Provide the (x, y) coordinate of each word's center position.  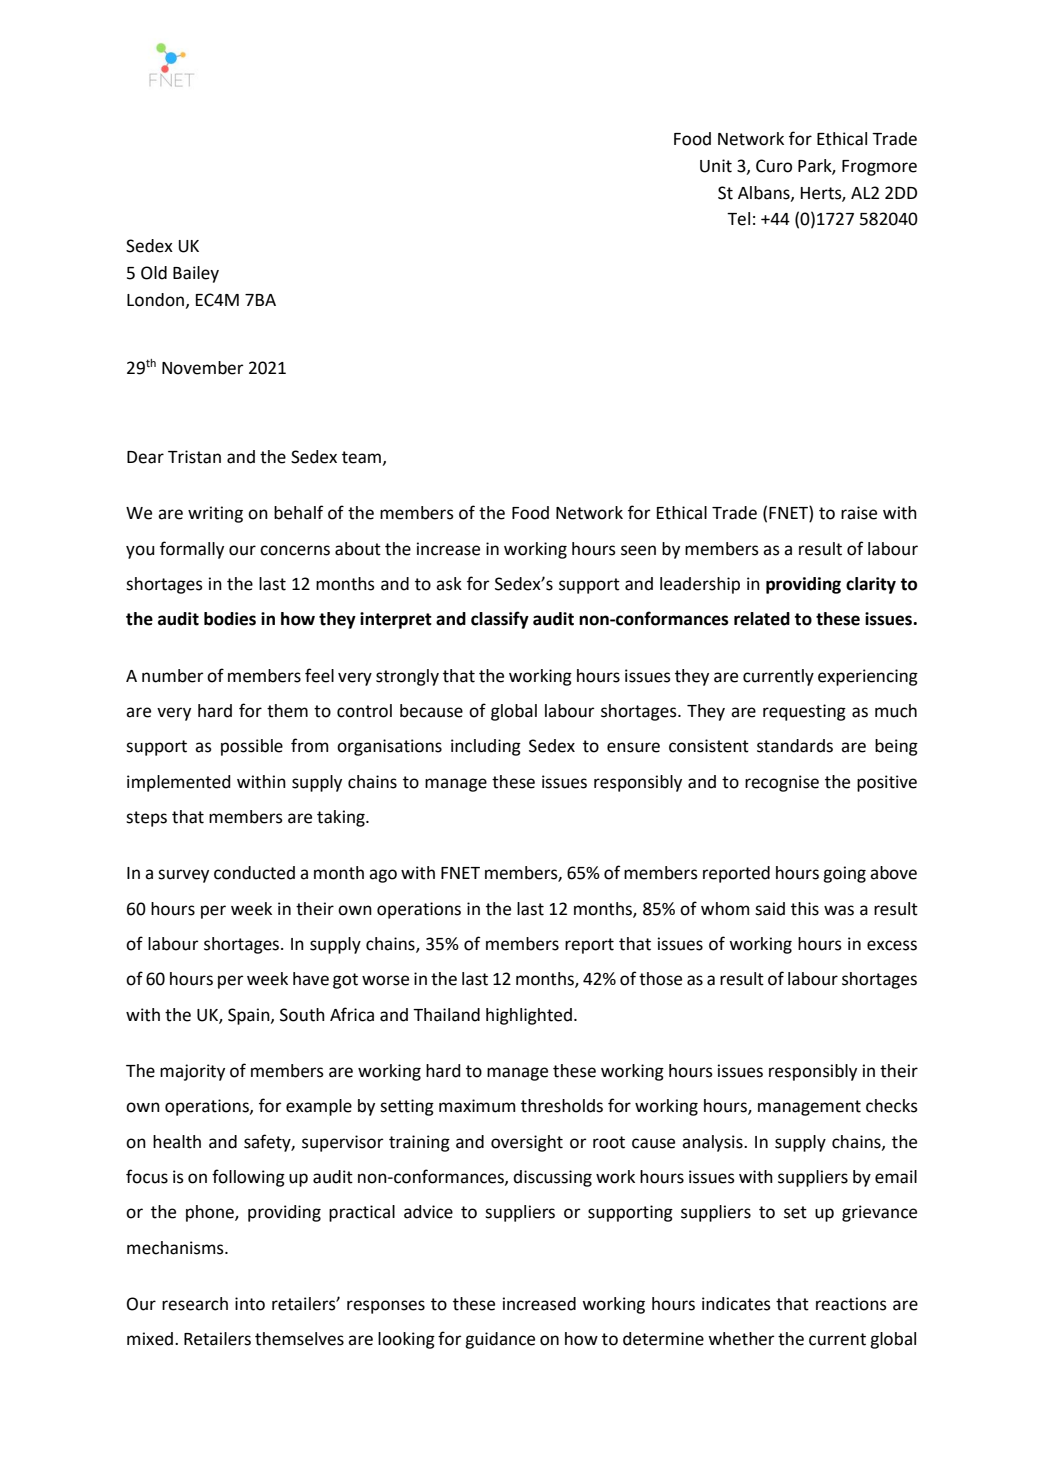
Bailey (196, 274)
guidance (500, 1340)
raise (859, 513)
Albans (765, 193)
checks (892, 1106)
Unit (716, 166)
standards (795, 746)
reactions (851, 1304)
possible (252, 747)
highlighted (529, 1016)
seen (638, 550)
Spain (250, 1016)
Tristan (194, 457)
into (250, 1304)
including (486, 747)
